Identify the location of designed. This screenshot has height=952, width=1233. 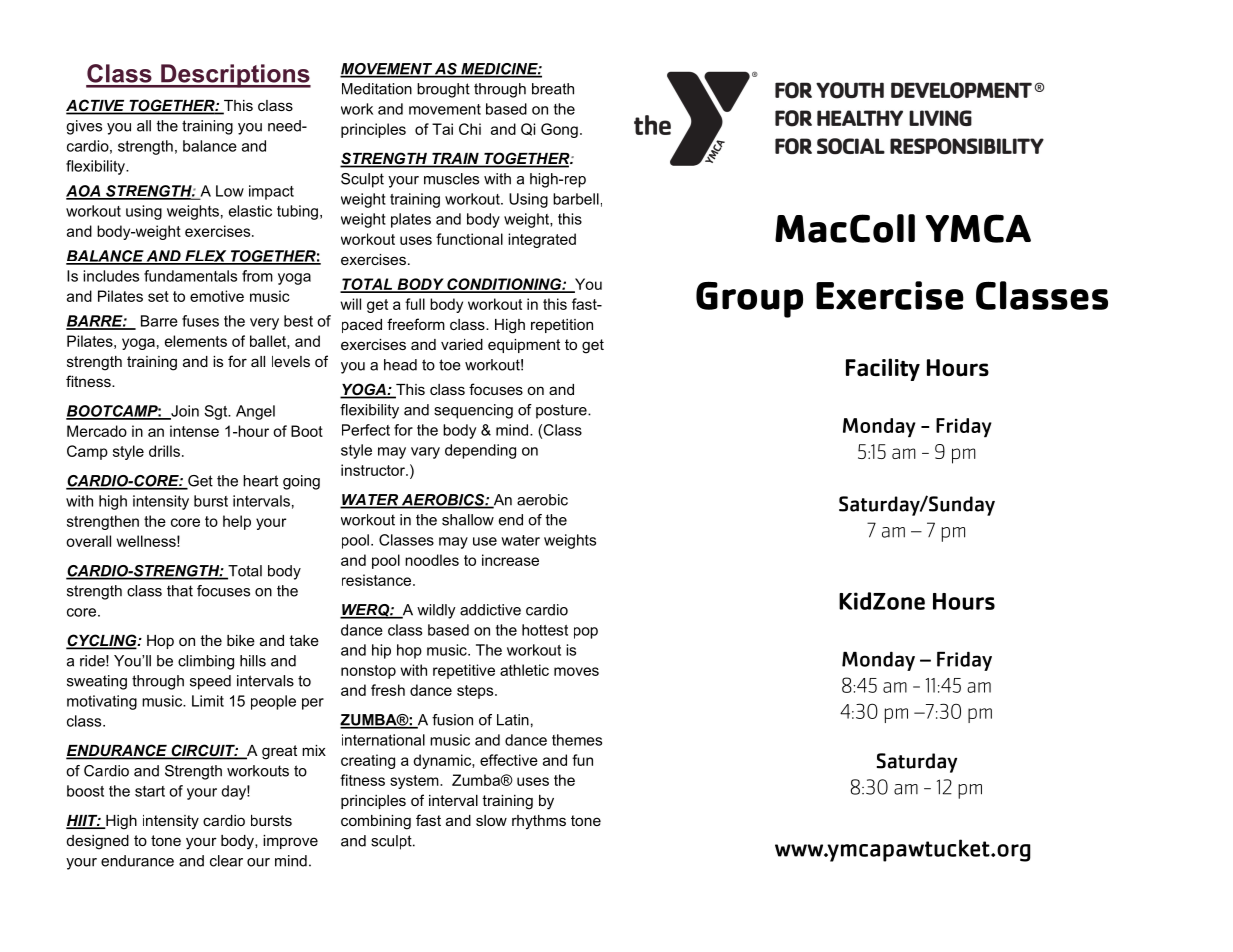
(98, 842).
